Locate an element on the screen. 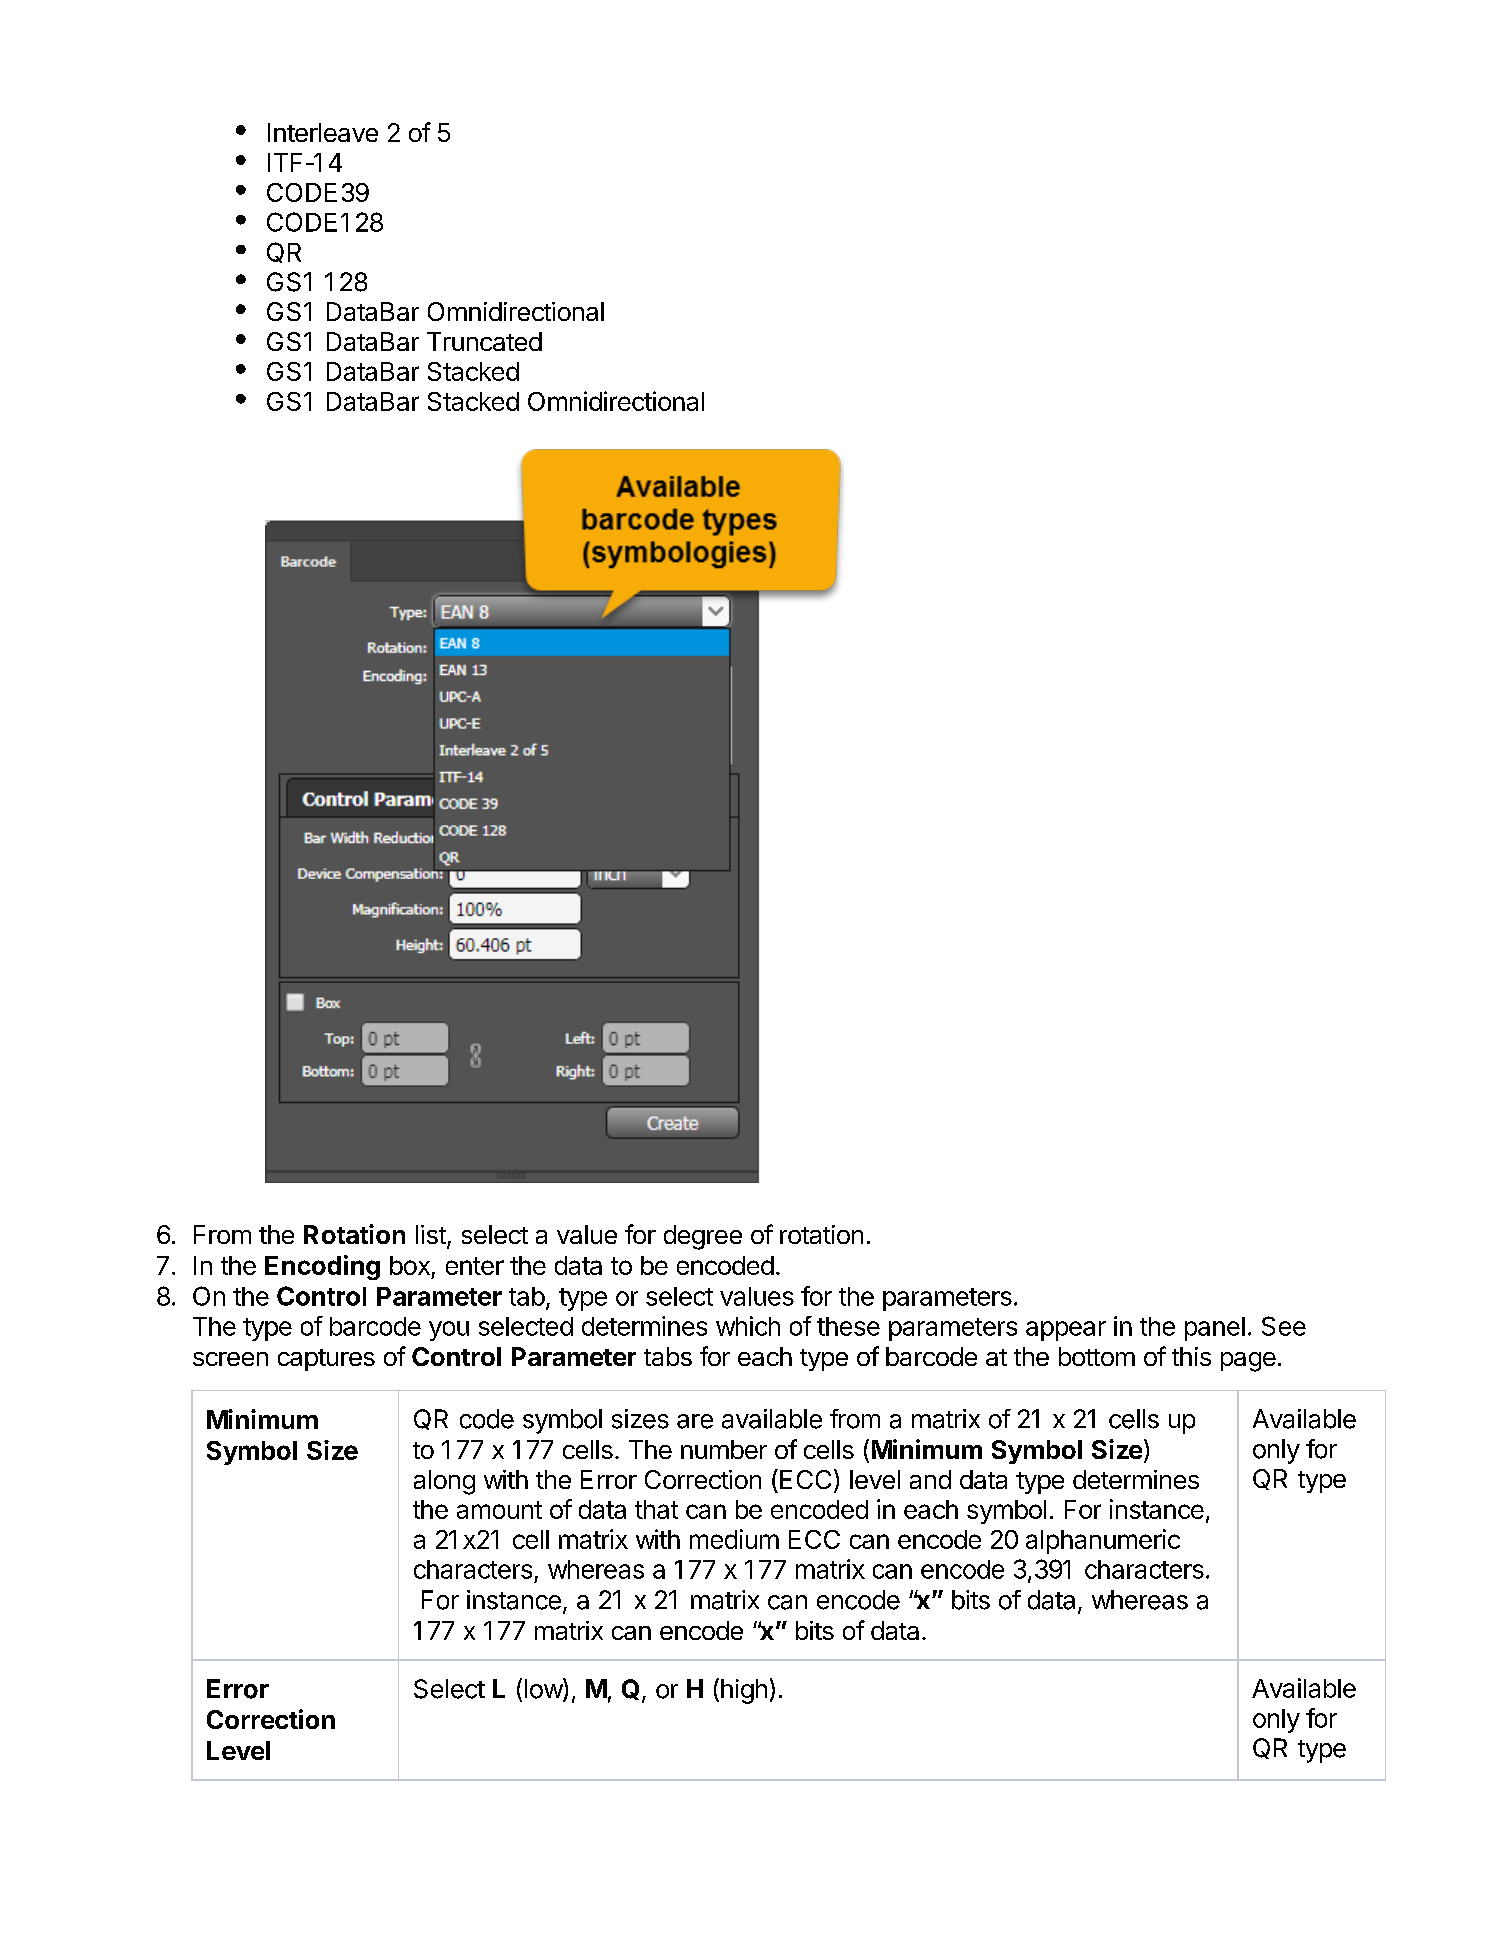  degree is located at coordinates (703, 1237).
